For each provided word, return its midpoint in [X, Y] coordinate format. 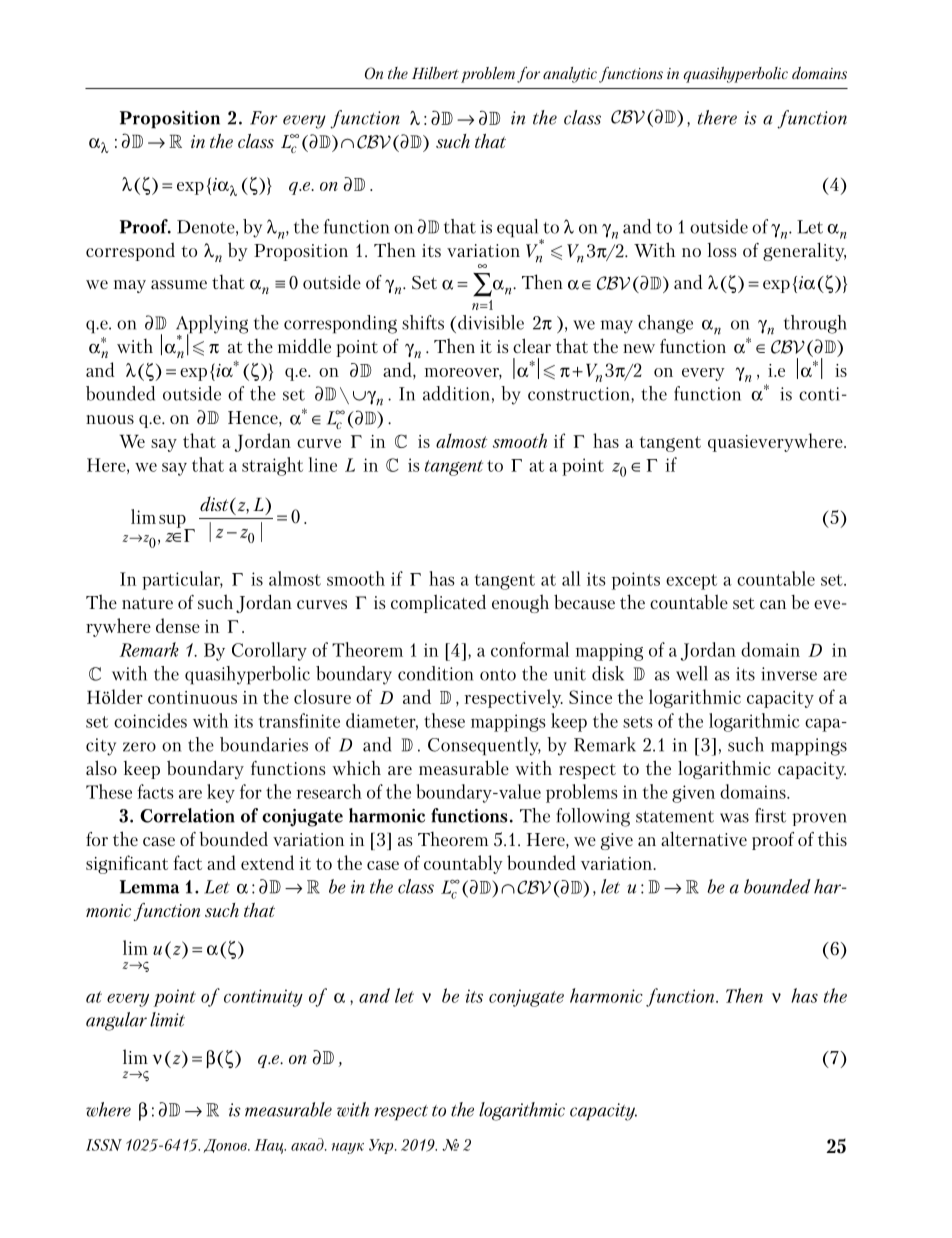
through [815, 324]
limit [167, 1019]
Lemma [149, 887]
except [691, 582]
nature [147, 603]
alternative [704, 838]
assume [179, 284]
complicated [438, 603]
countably [463, 864]
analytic [570, 75]
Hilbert [435, 73]
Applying [212, 325]
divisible [491, 322]
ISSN [104, 1145]
